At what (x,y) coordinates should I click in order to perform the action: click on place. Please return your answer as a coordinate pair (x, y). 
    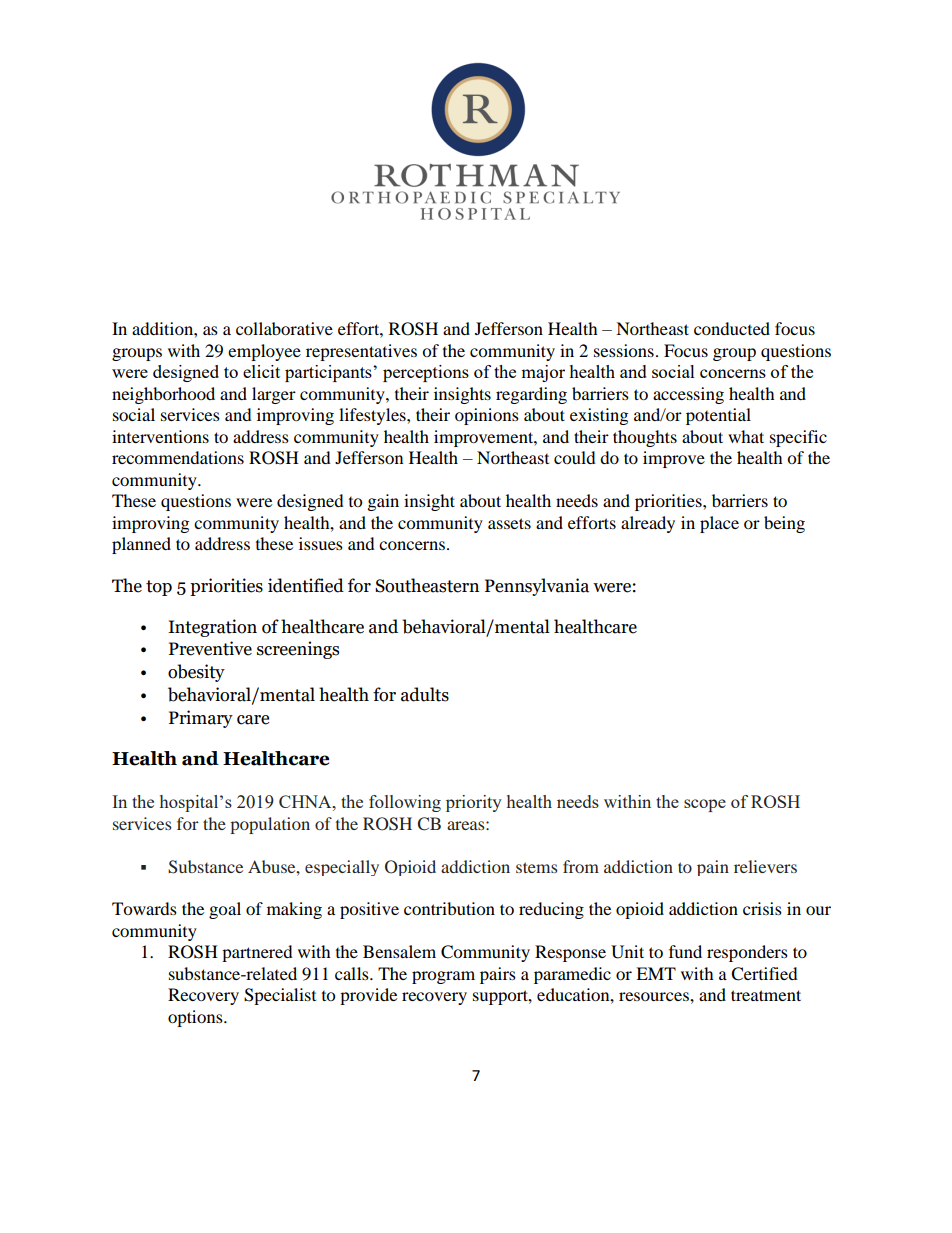
    Looking at the image, I should click on (719, 524).
